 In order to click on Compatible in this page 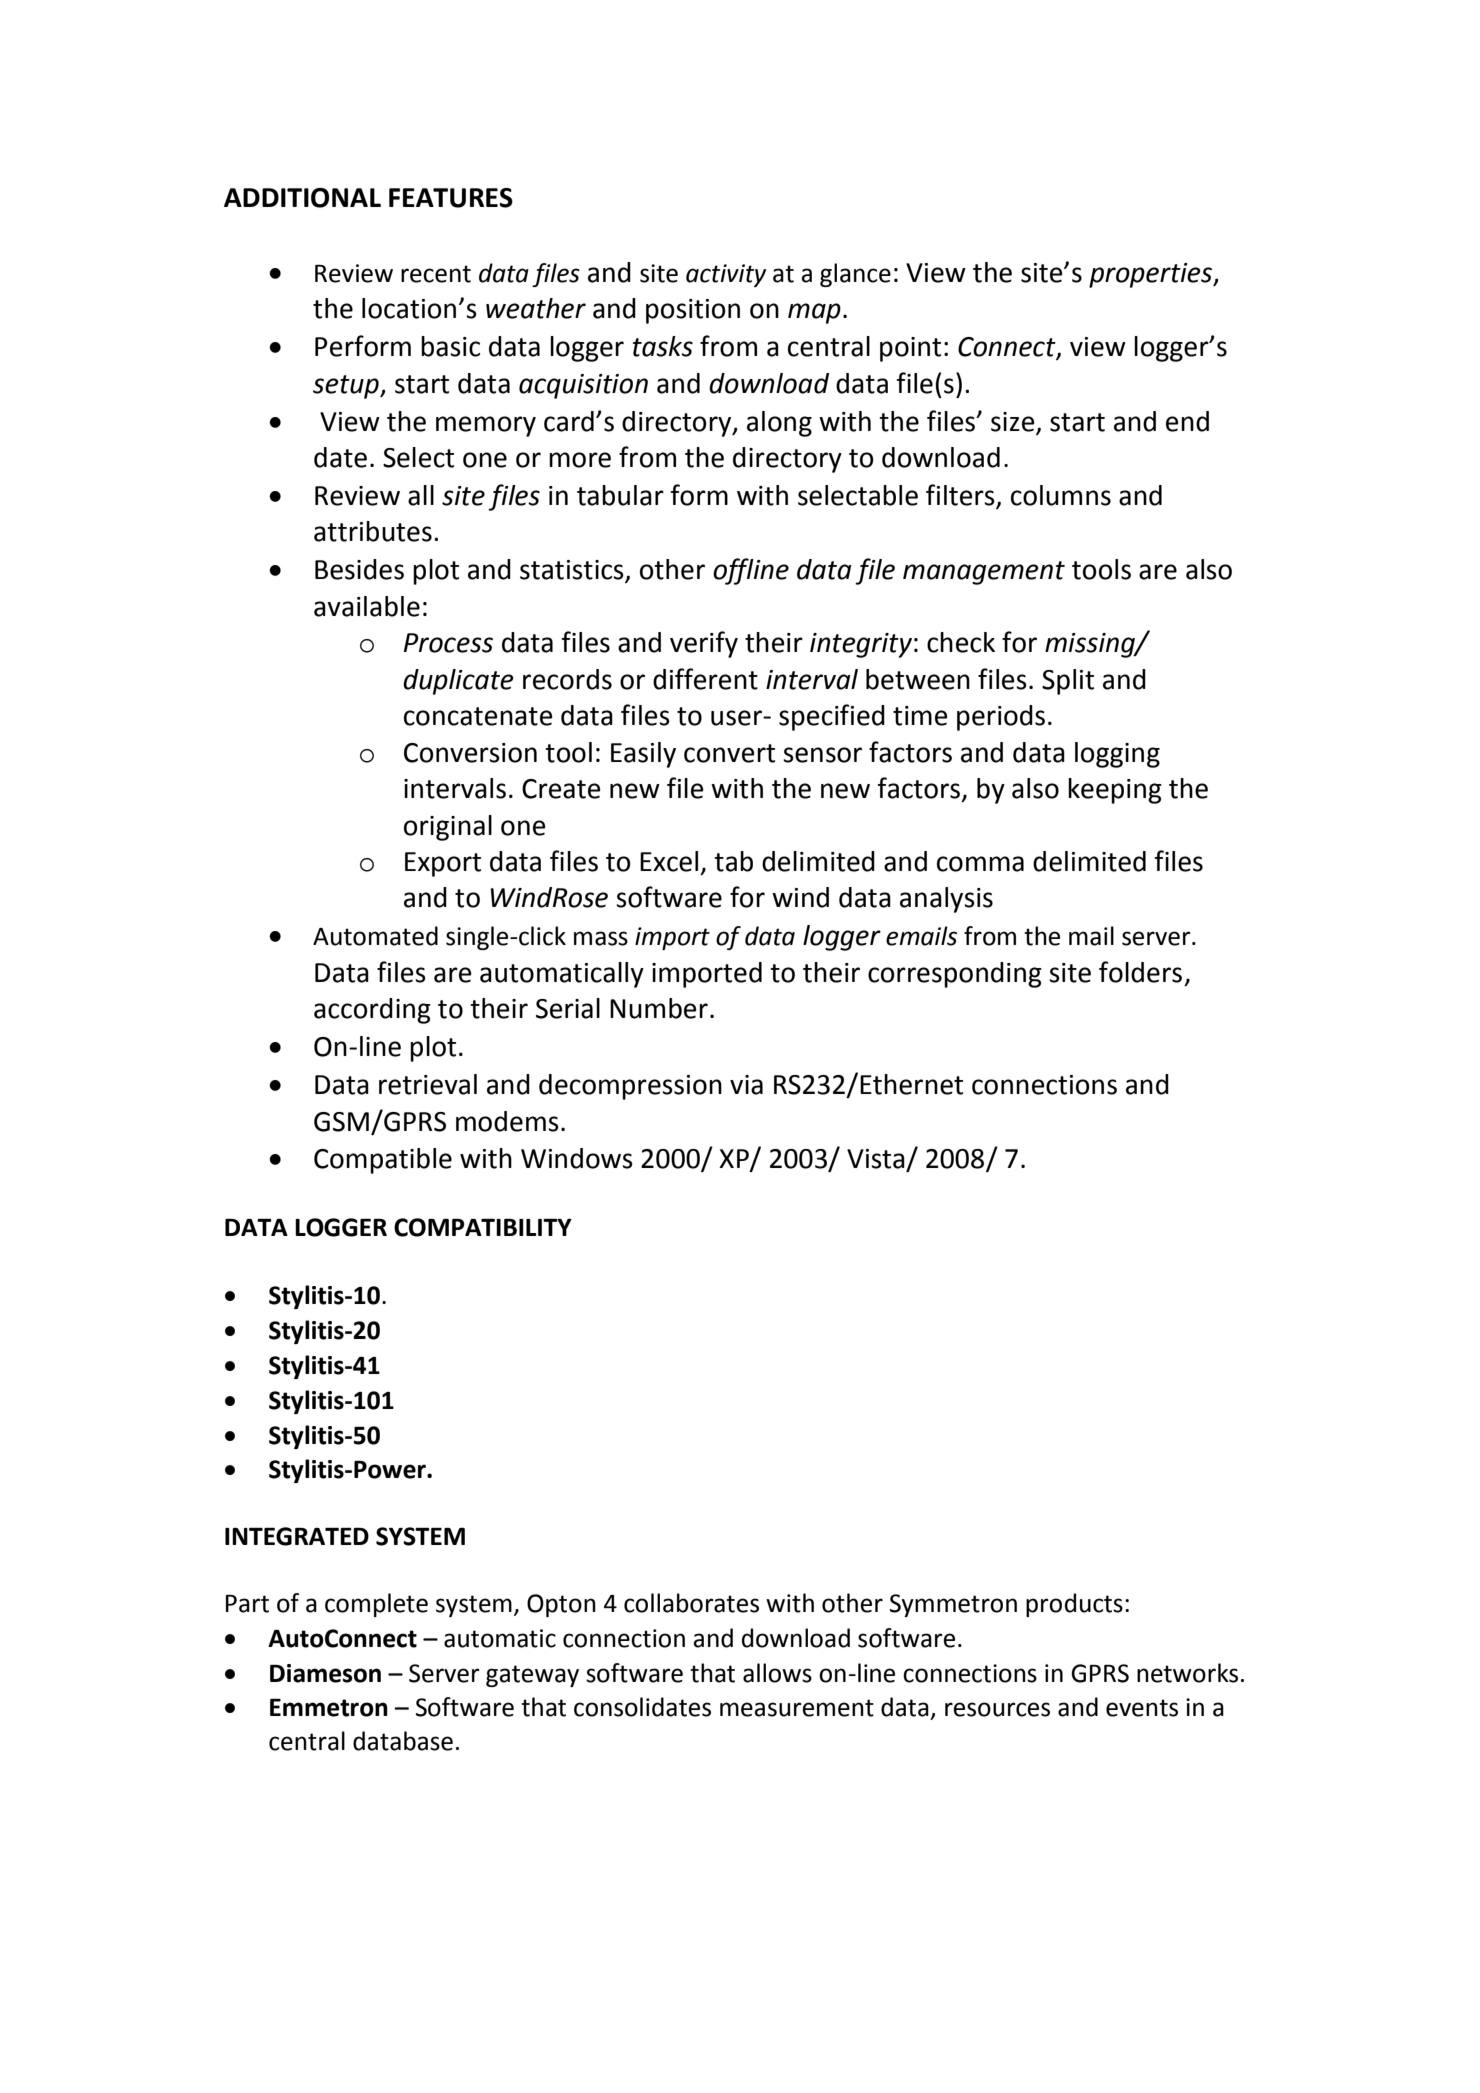, I will do `click(383, 1161)`.
